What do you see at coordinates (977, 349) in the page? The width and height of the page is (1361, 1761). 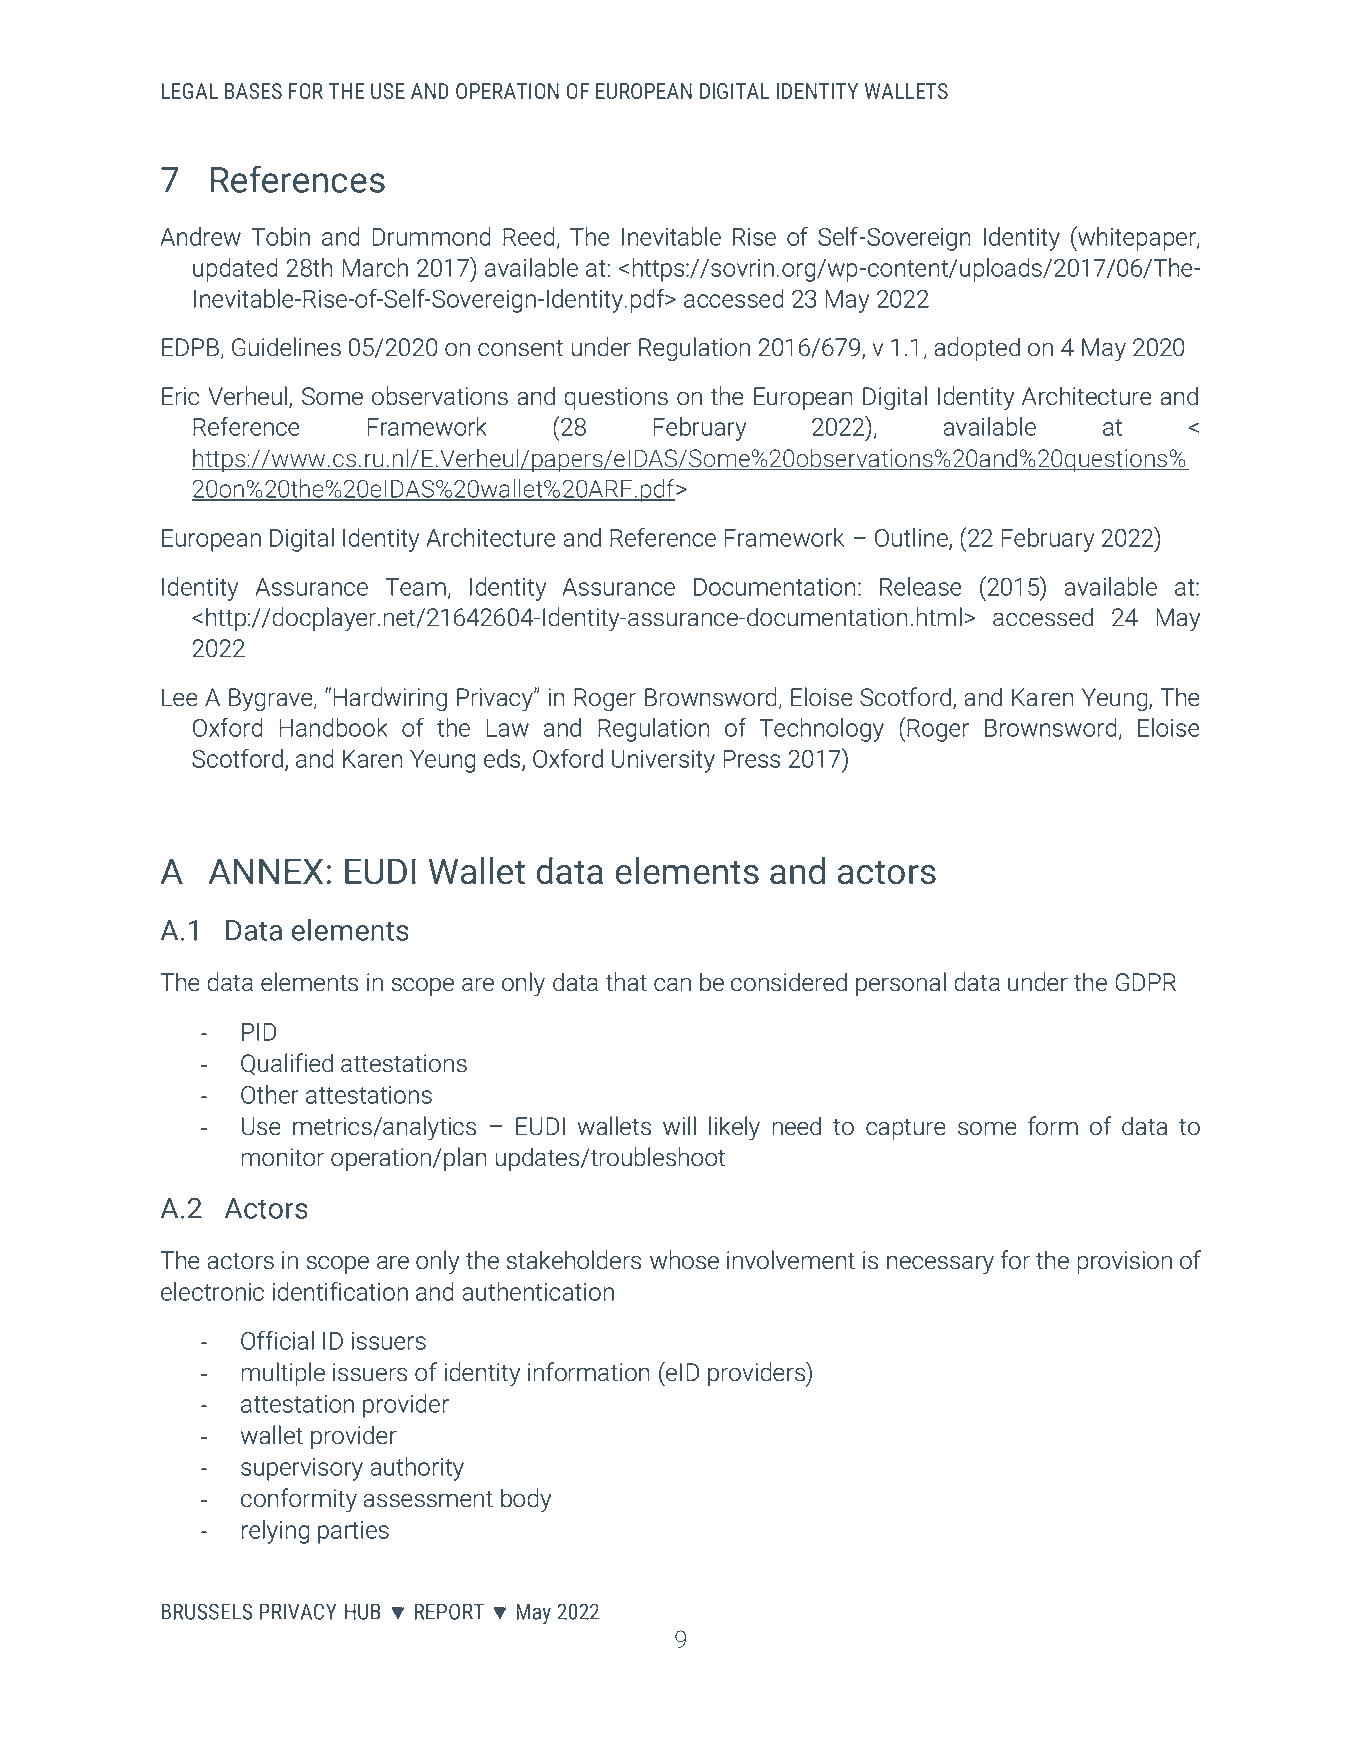 I see `adopted` at bounding box center [977, 349].
